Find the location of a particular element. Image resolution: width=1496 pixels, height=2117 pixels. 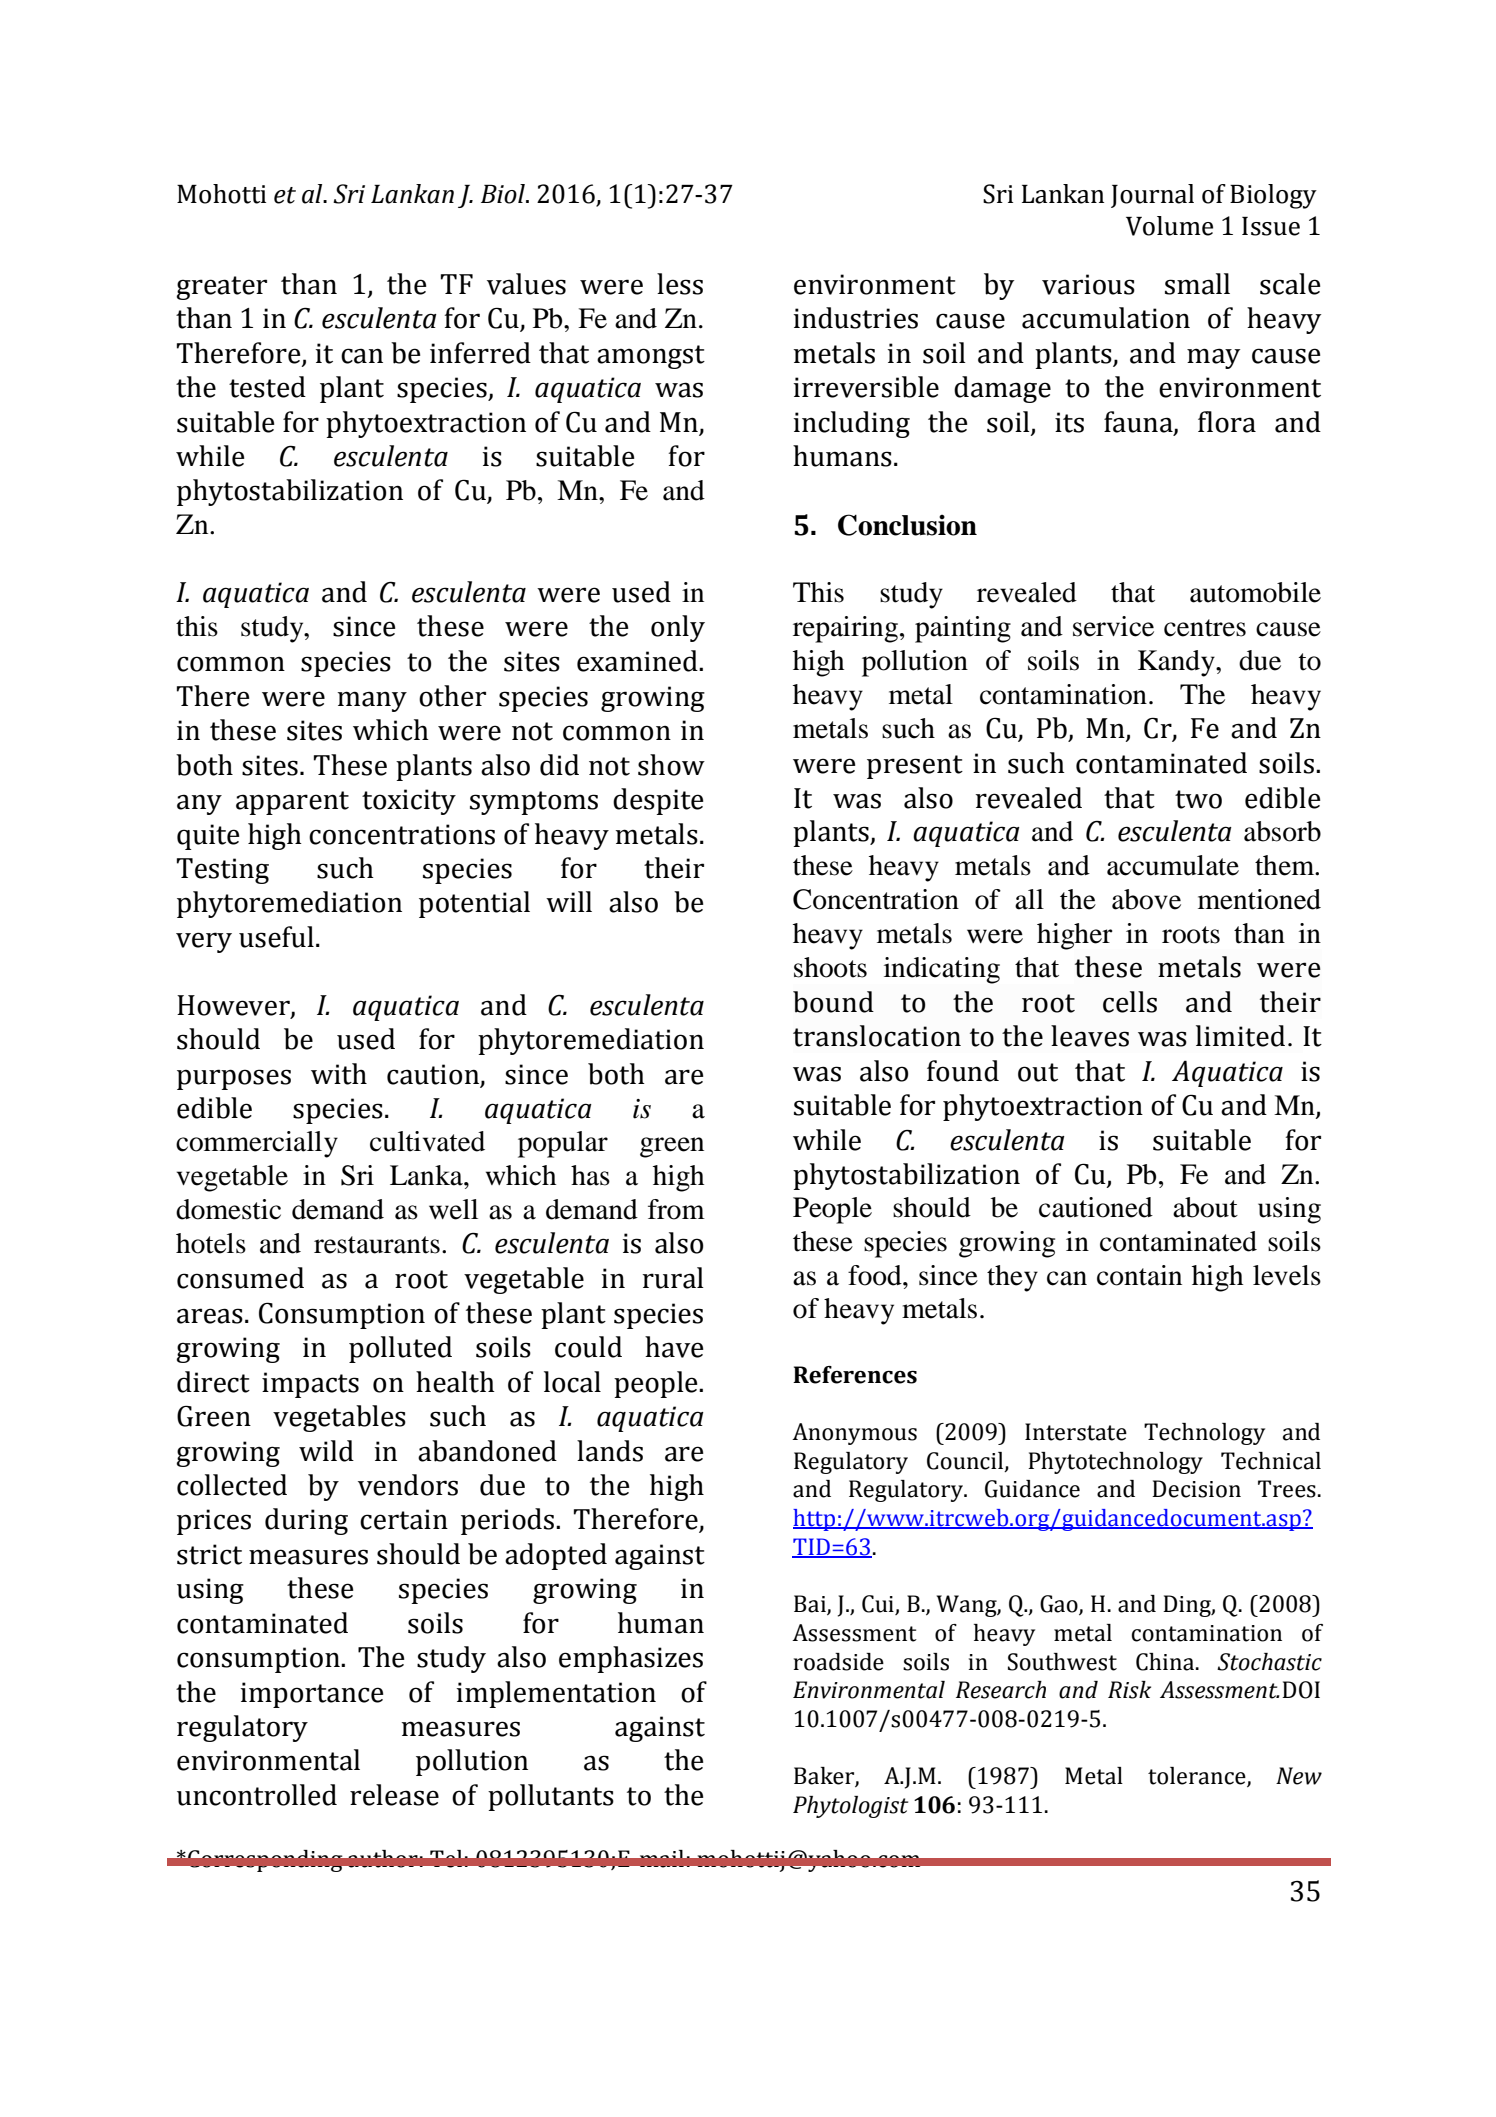

useful is located at coordinates (276, 937).
